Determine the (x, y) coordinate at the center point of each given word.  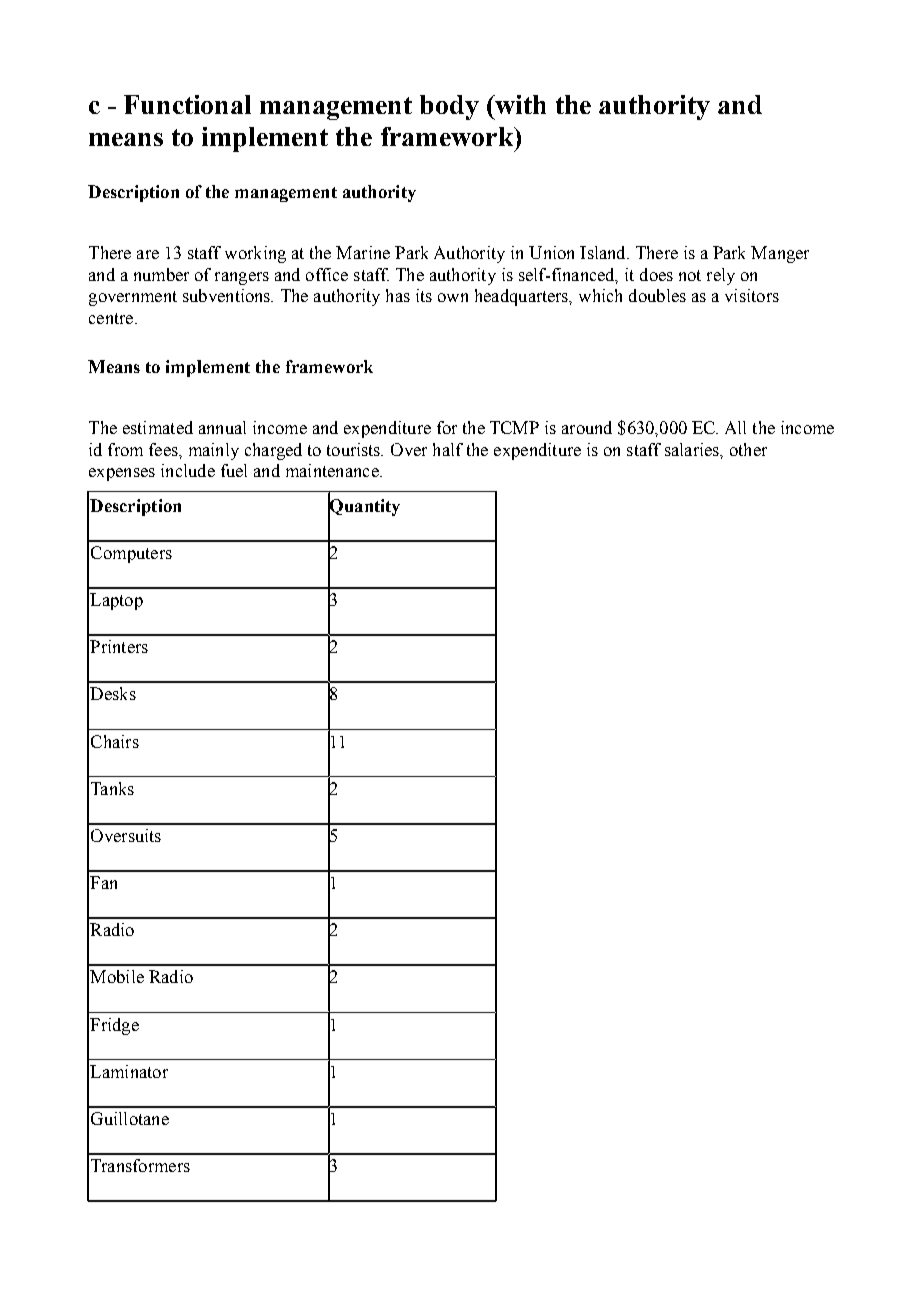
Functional (187, 104)
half (448, 449)
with (519, 104)
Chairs (115, 741)
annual (222, 427)
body (449, 107)
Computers (131, 554)
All (735, 427)
